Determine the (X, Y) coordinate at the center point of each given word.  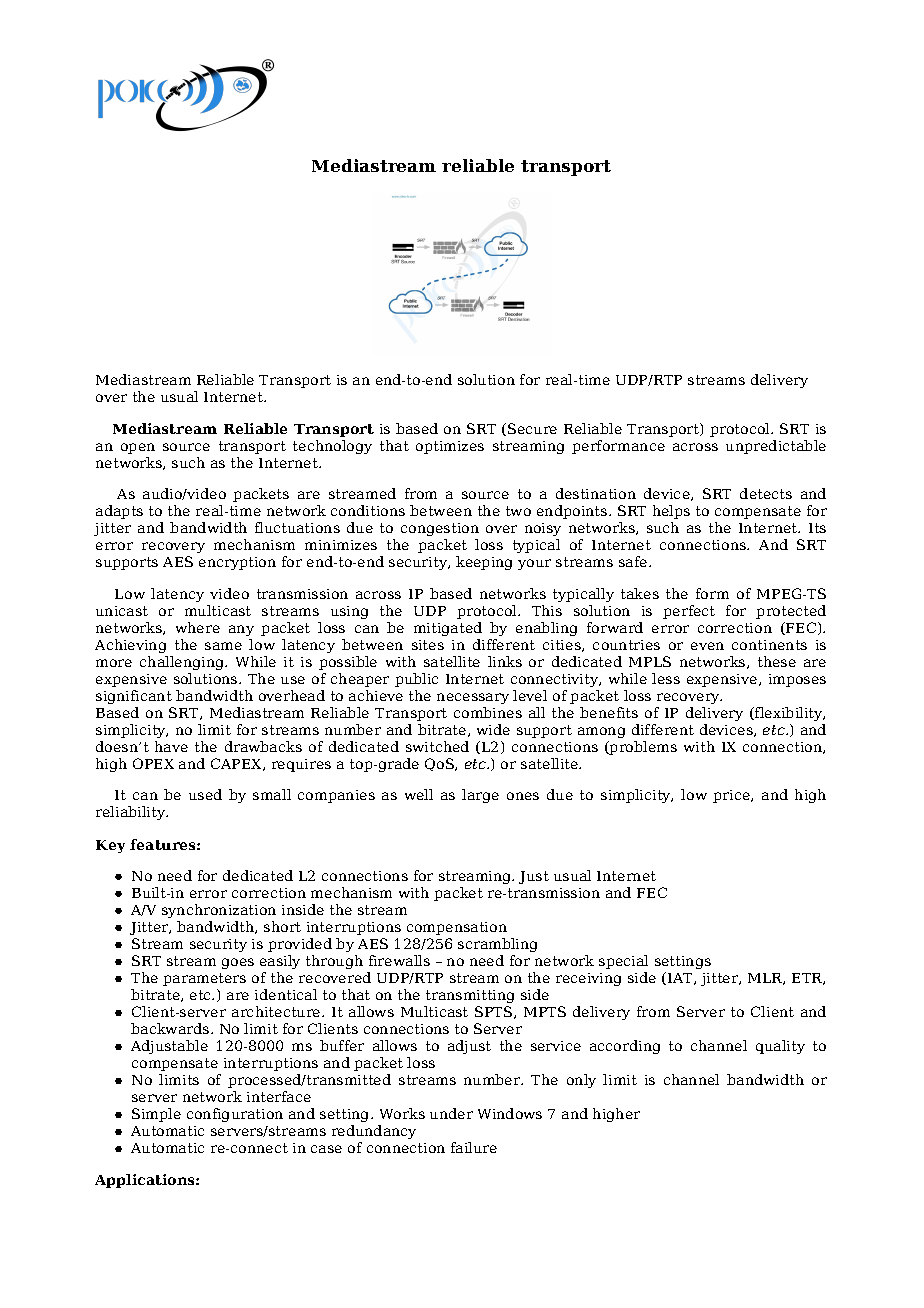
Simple (156, 1115)
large (480, 796)
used (205, 794)
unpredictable (776, 447)
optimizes (450, 447)
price (732, 796)
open (138, 448)
